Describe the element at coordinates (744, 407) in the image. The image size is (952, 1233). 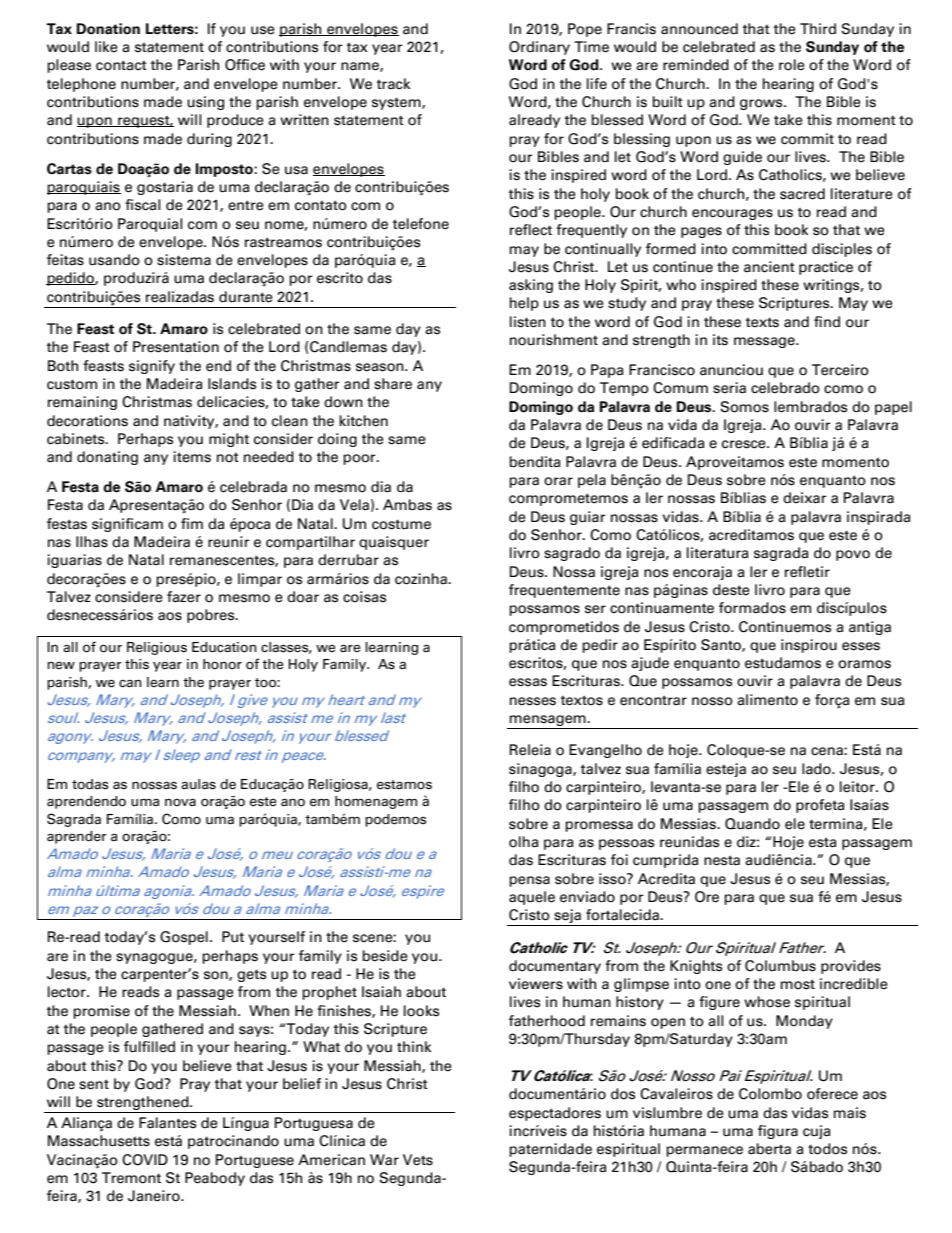
I see `Somos` at that location.
